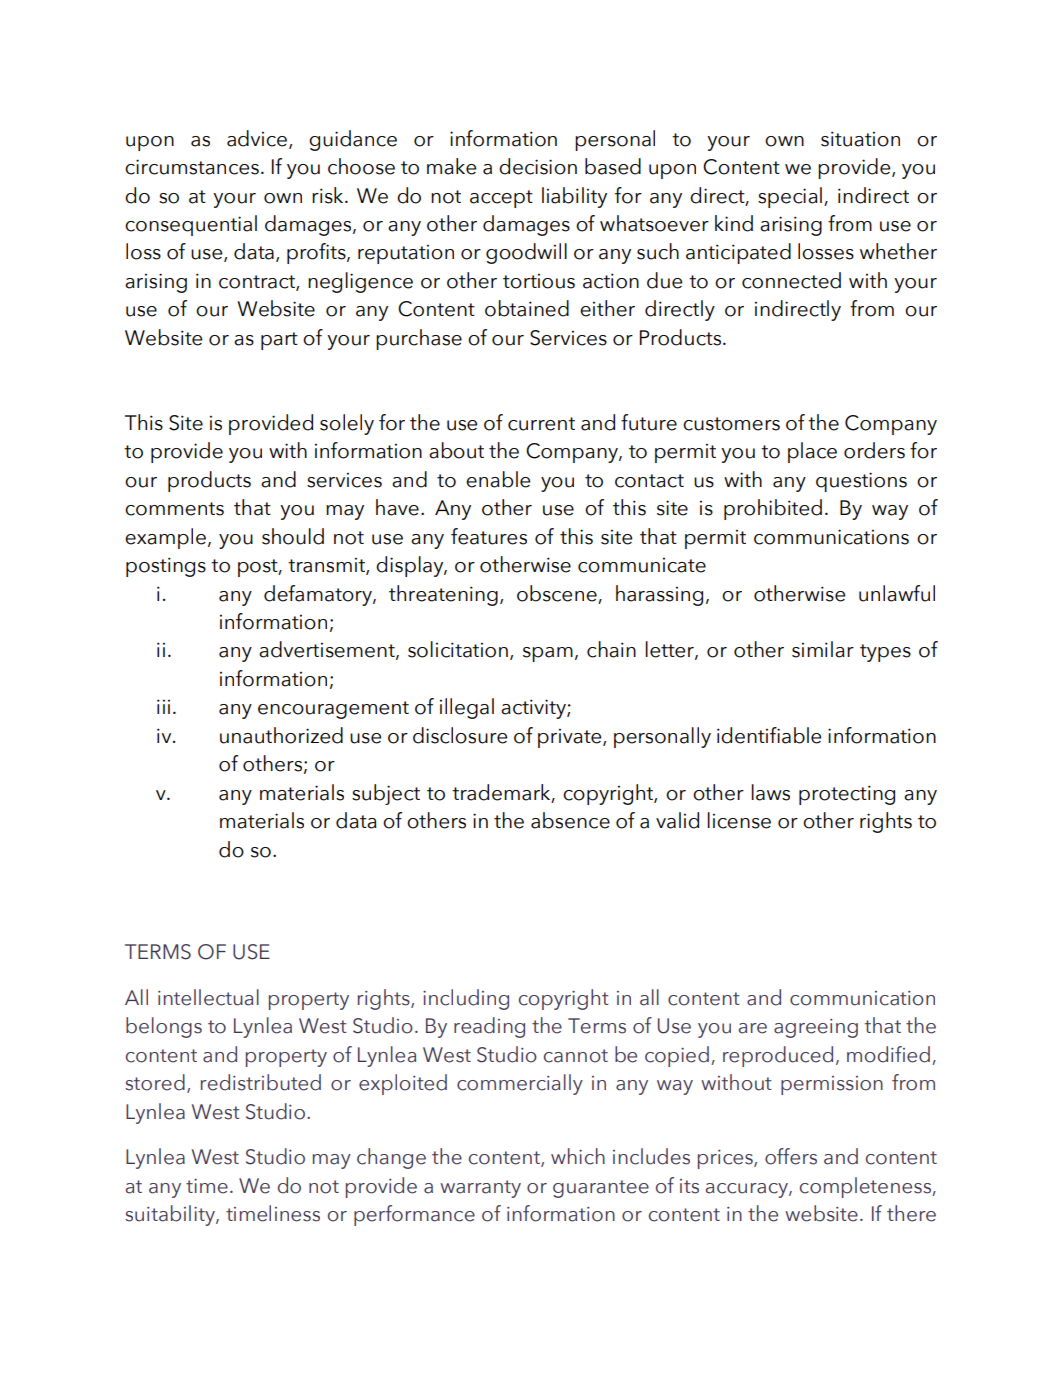 This screenshot has width=1062, height=1374. I want to click on suitability, so click(171, 1215).
